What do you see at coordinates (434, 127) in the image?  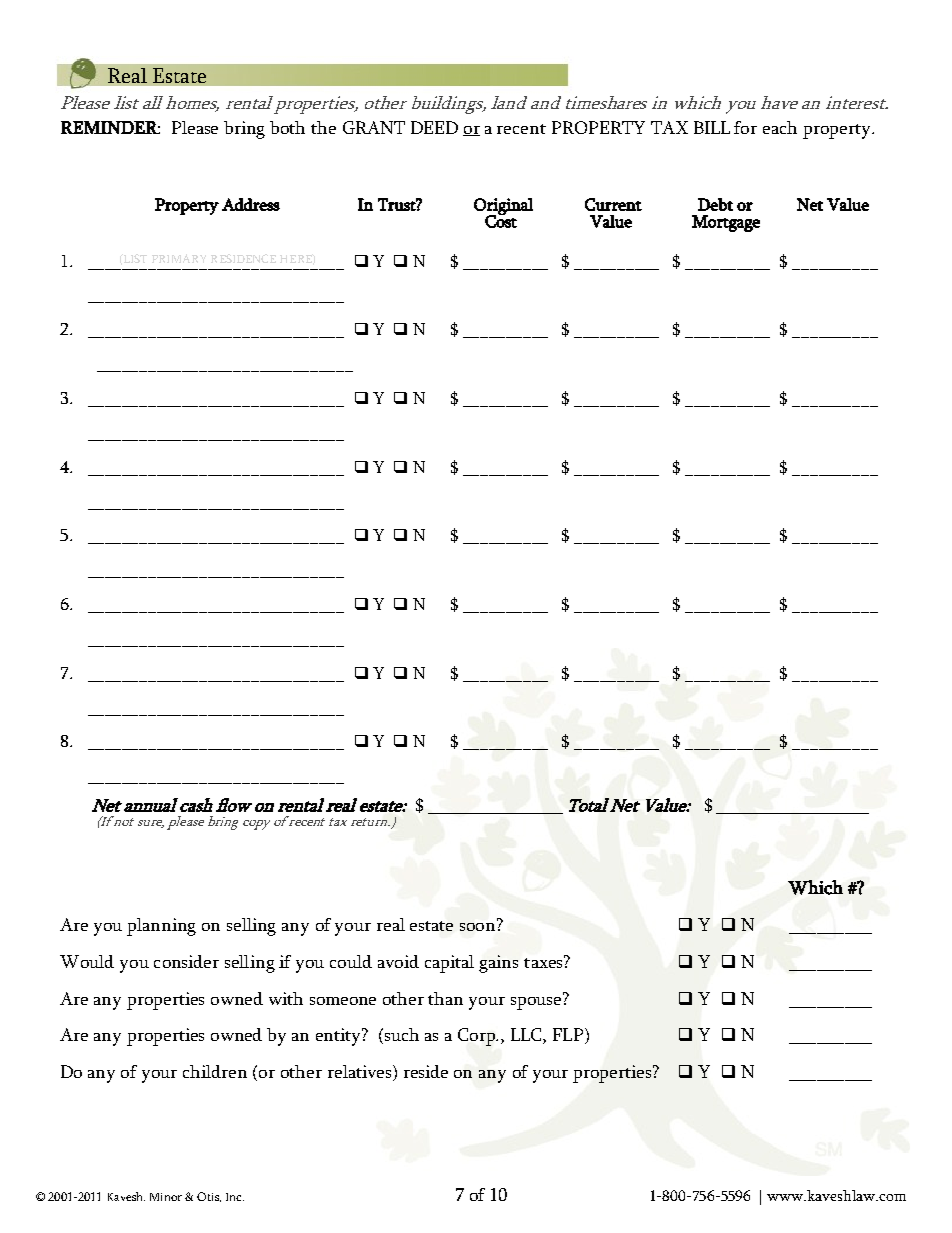 I see `DEED` at bounding box center [434, 127].
